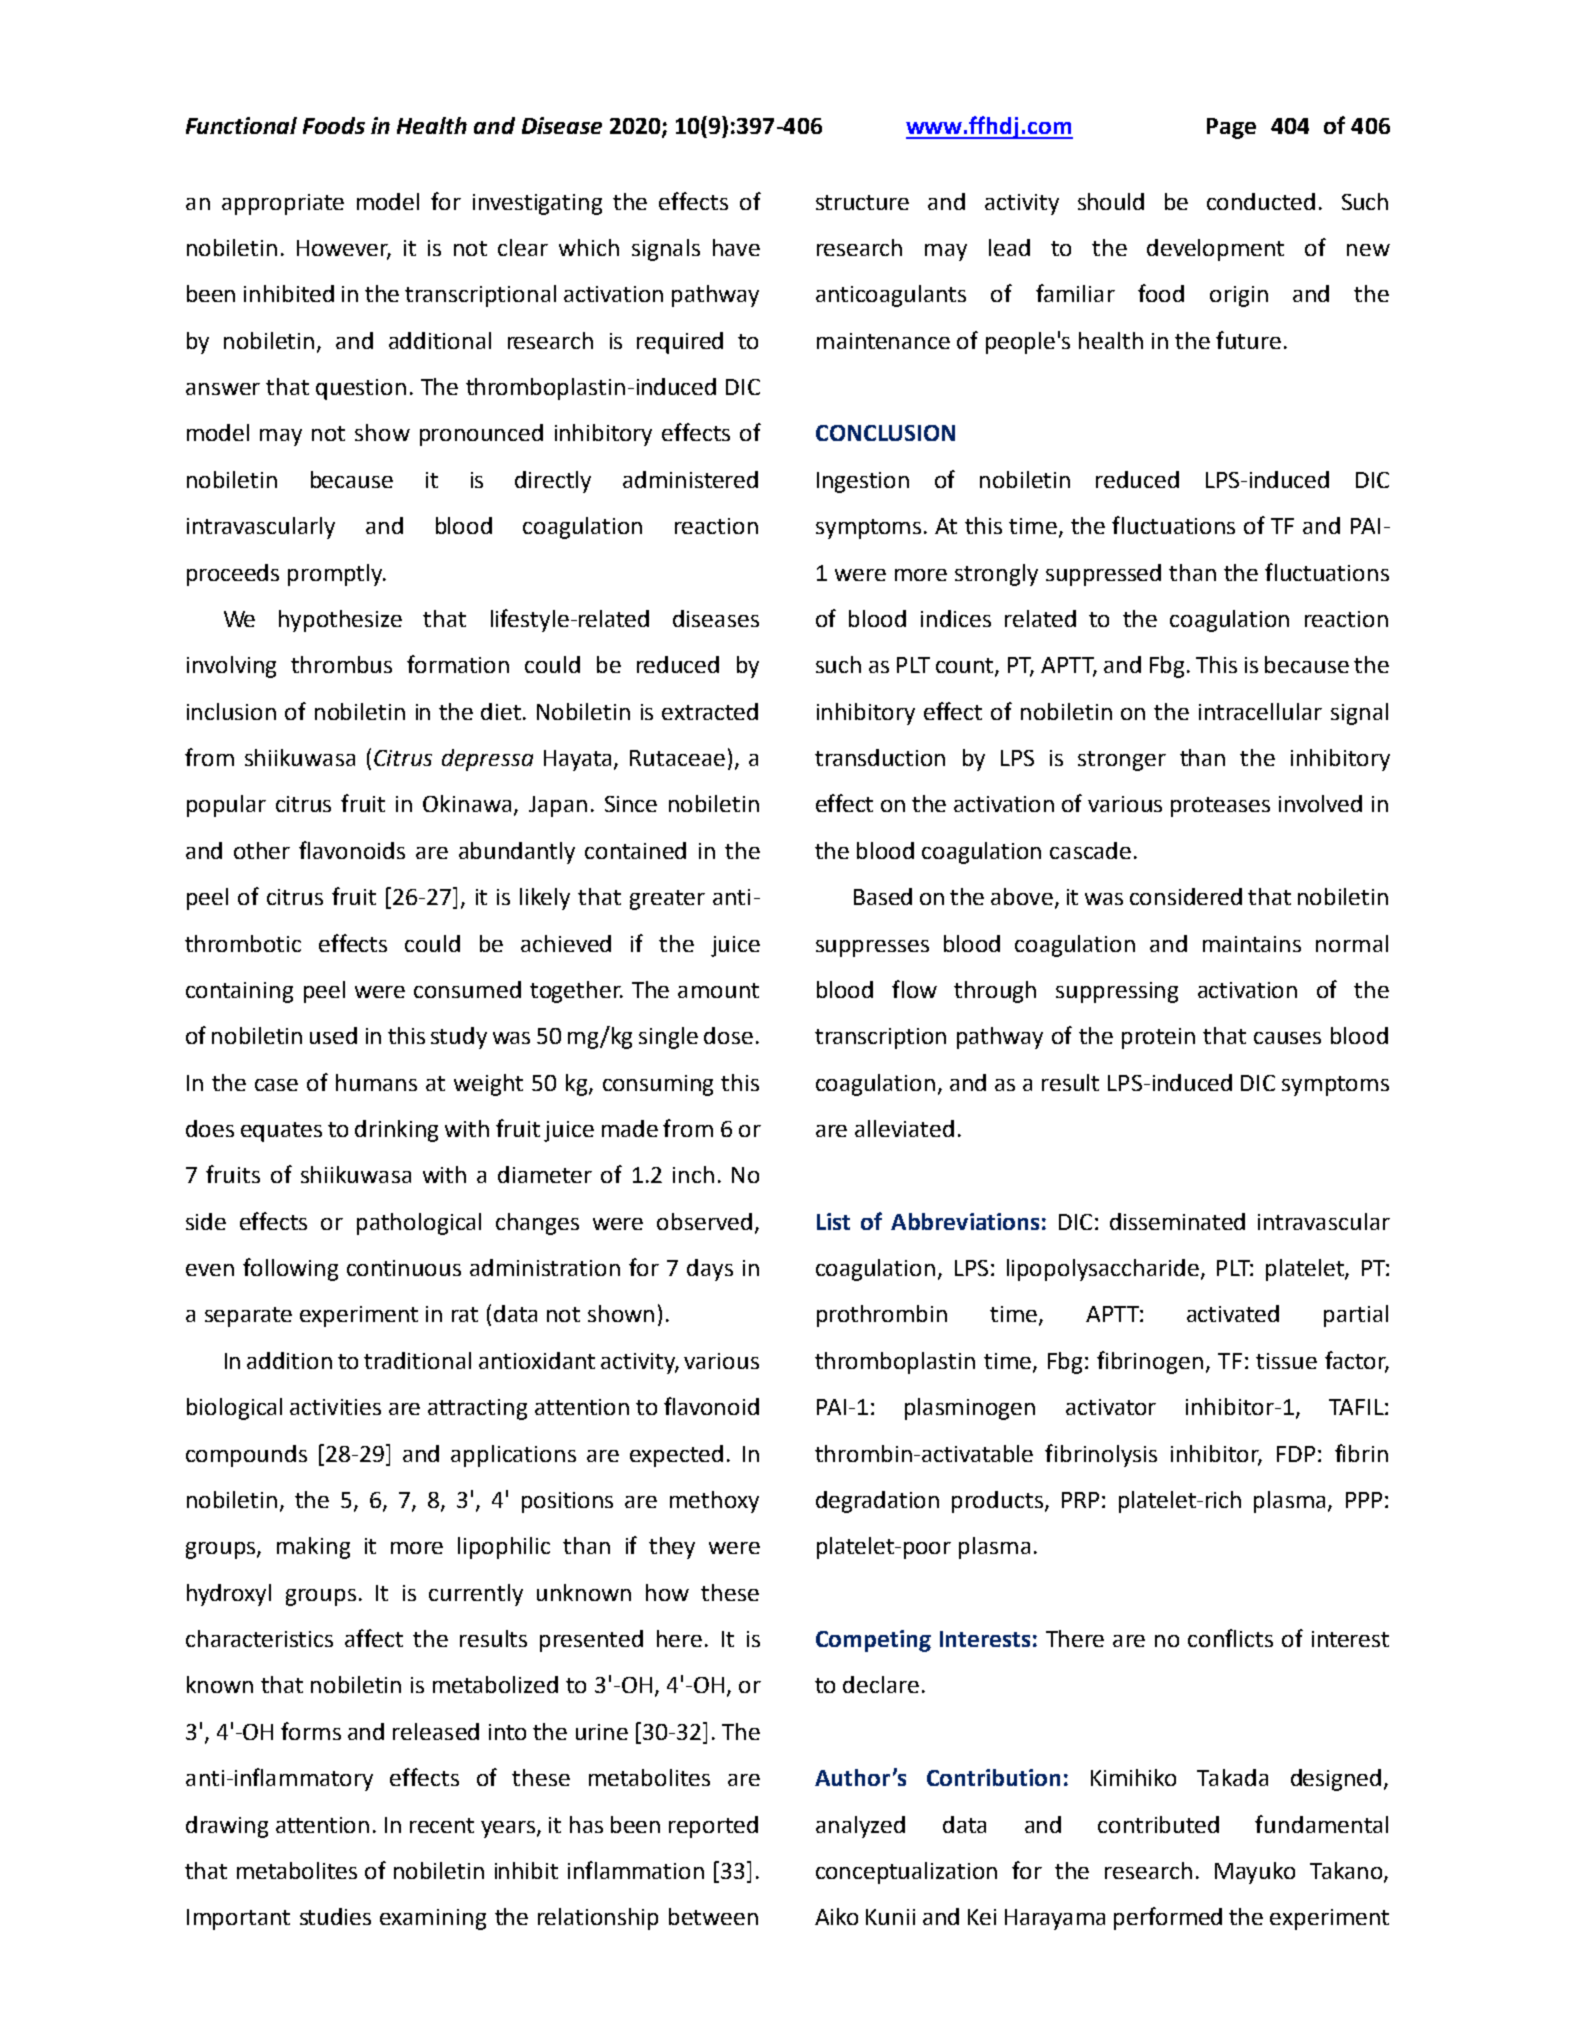  What do you see at coordinates (728, 1035) in the document?
I see `dose` at bounding box center [728, 1035].
